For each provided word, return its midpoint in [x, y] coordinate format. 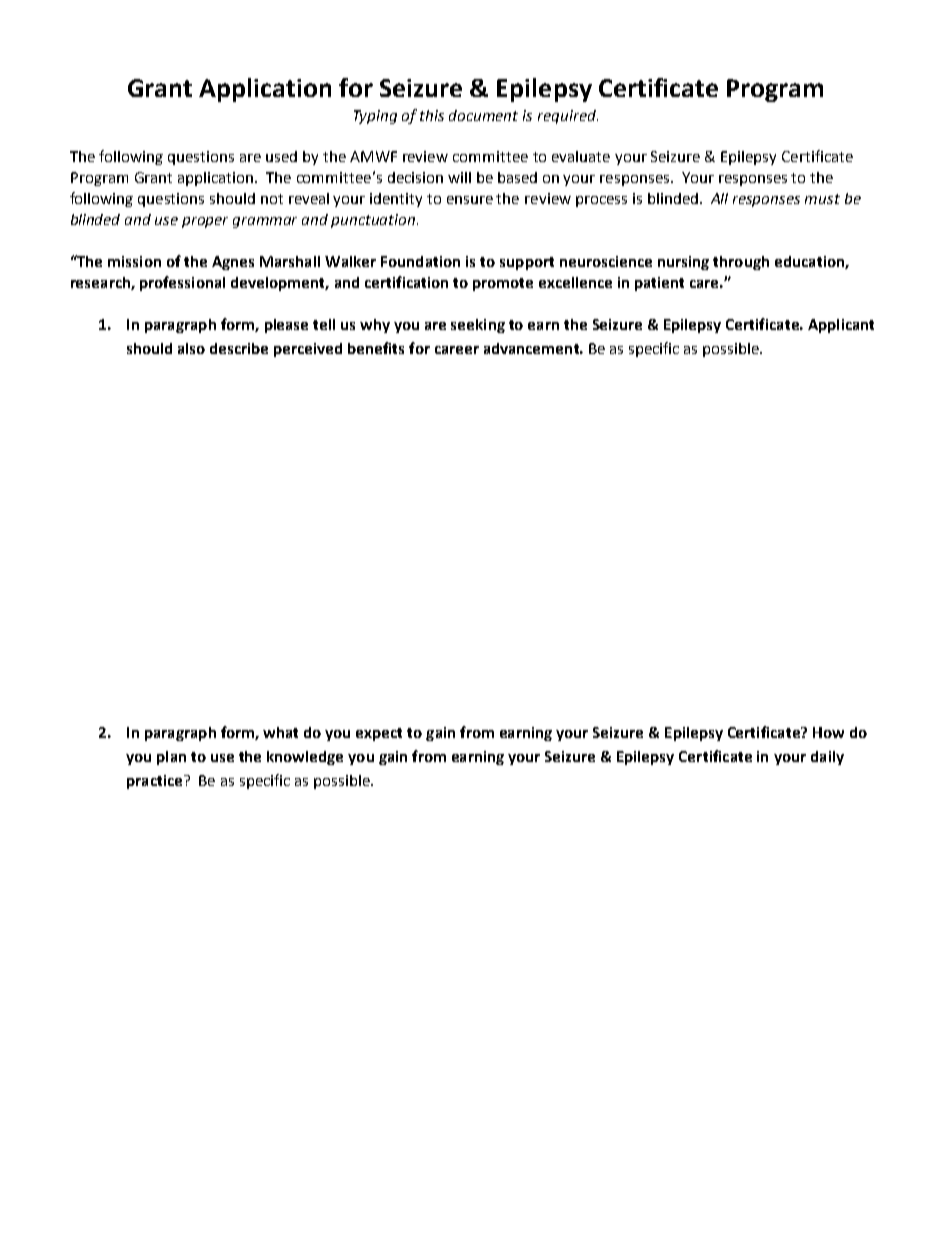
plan [171, 758]
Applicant [841, 326]
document [483, 115]
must [822, 199]
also [191, 348]
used [281, 156]
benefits [376, 348]
